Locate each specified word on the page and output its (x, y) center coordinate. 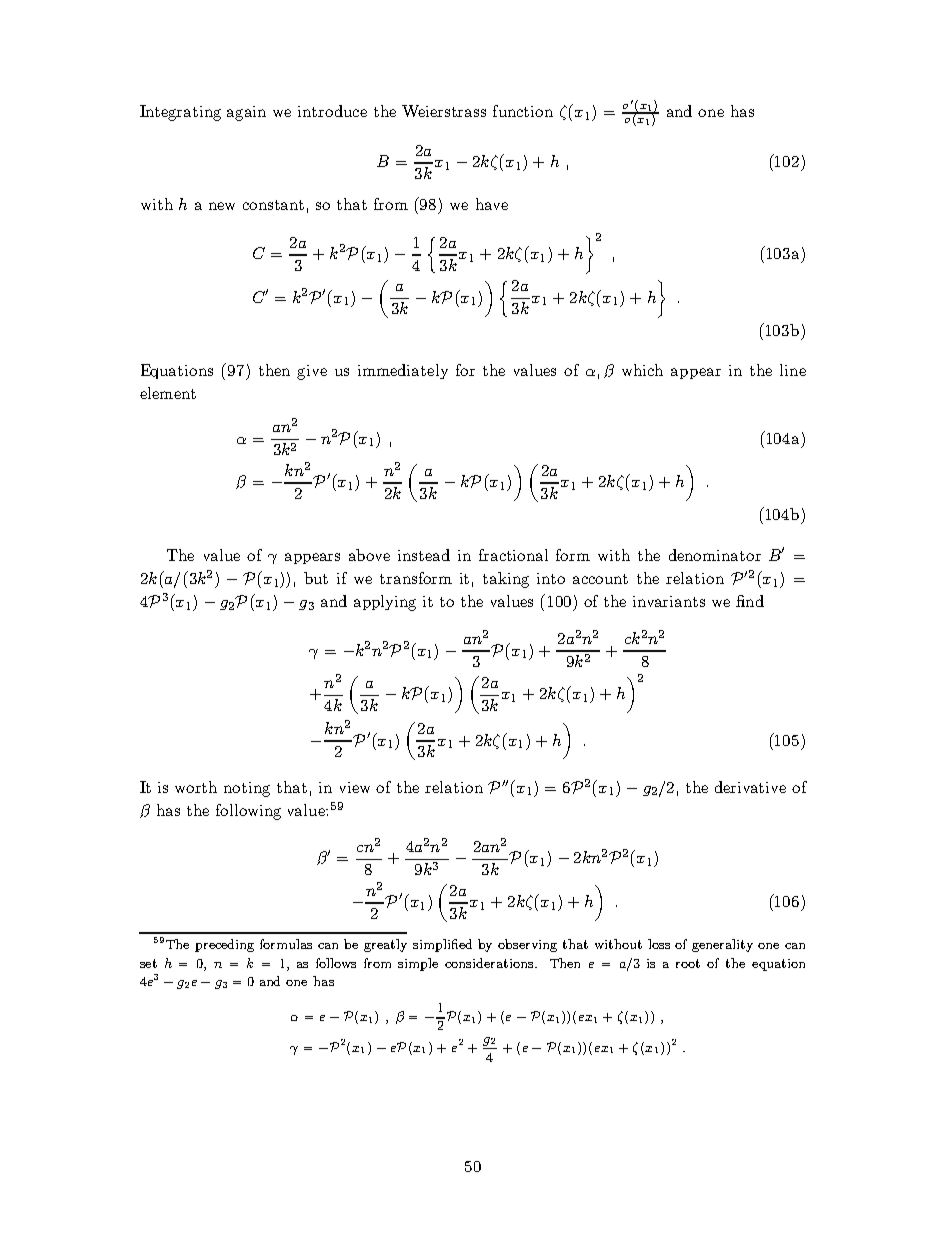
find (750, 601)
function (523, 111)
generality (722, 945)
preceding (224, 945)
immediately (403, 371)
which (642, 370)
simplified (442, 945)
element (168, 393)
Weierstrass (444, 111)
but (316, 578)
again (246, 113)
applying (385, 603)
